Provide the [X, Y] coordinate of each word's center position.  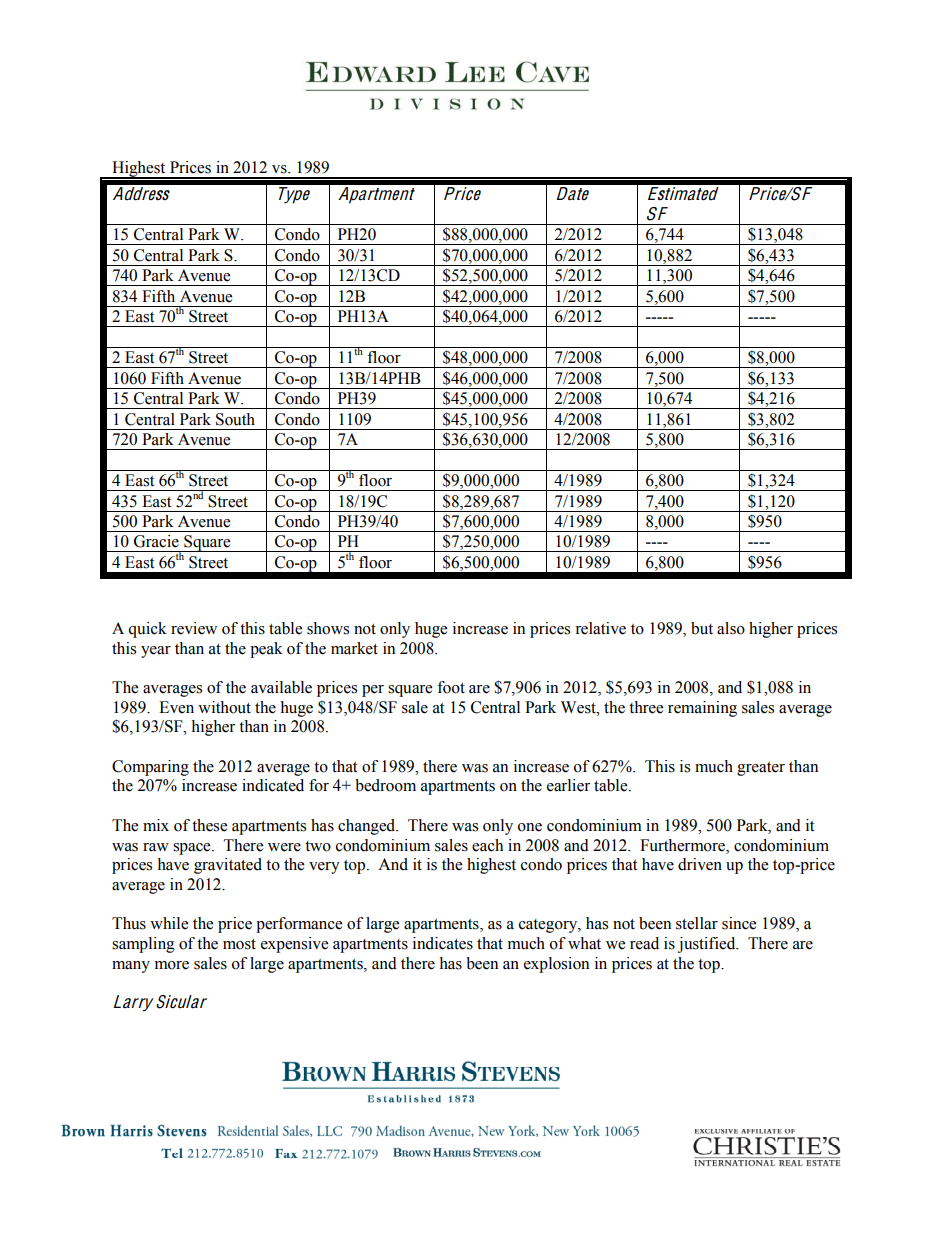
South [235, 419]
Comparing [150, 768]
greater [761, 769]
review [194, 628]
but [702, 628]
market [354, 648]
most [239, 944]
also [731, 628]
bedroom [385, 785]
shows [328, 628]
